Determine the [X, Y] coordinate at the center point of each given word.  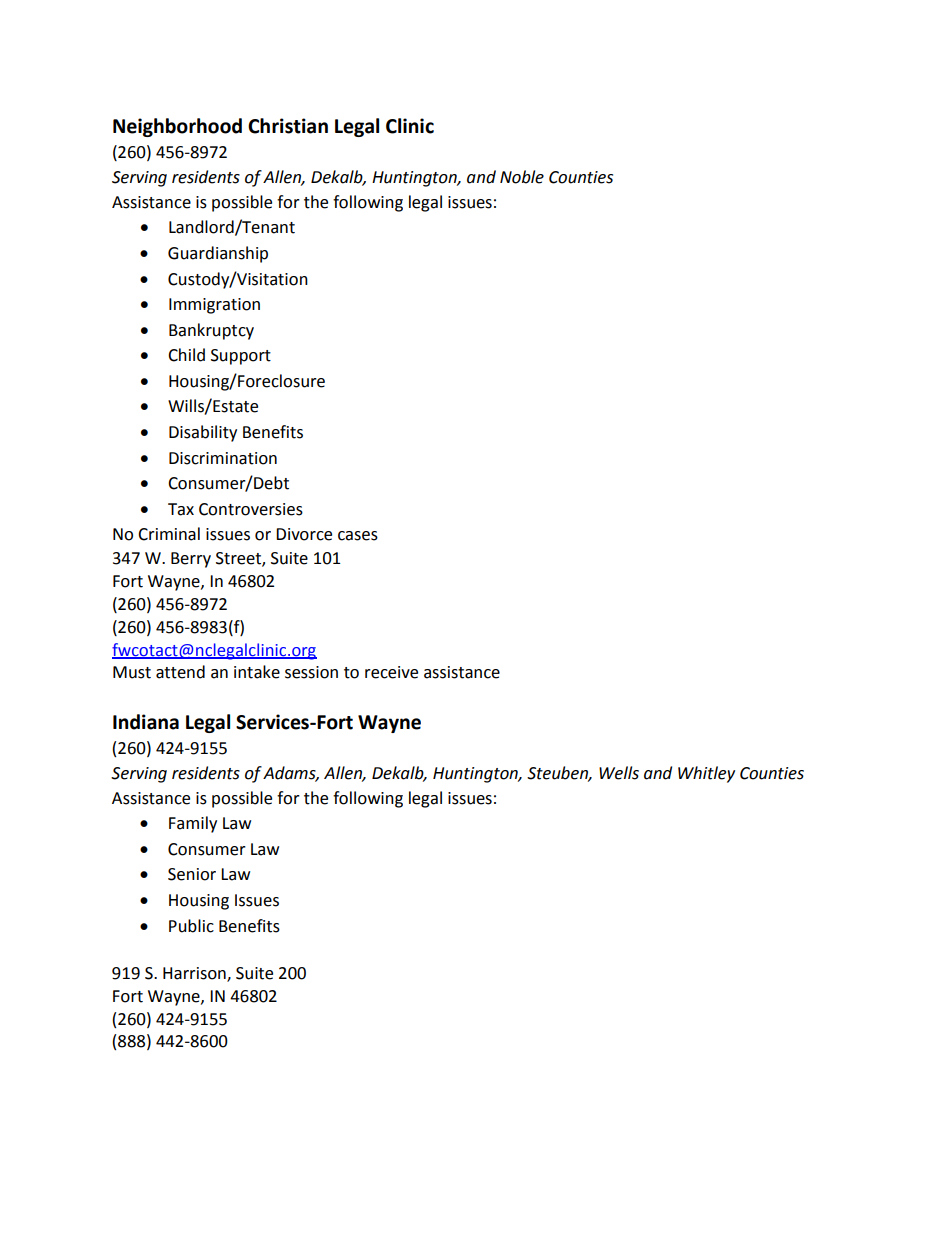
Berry [191, 560]
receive [391, 672]
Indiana [146, 722]
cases [358, 536]
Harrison [195, 974]
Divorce [304, 534]
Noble [522, 177]
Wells [619, 773]
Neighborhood [177, 127]
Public [191, 926]
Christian [288, 126]
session [311, 672]
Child [186, 355]
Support [241, 357]
